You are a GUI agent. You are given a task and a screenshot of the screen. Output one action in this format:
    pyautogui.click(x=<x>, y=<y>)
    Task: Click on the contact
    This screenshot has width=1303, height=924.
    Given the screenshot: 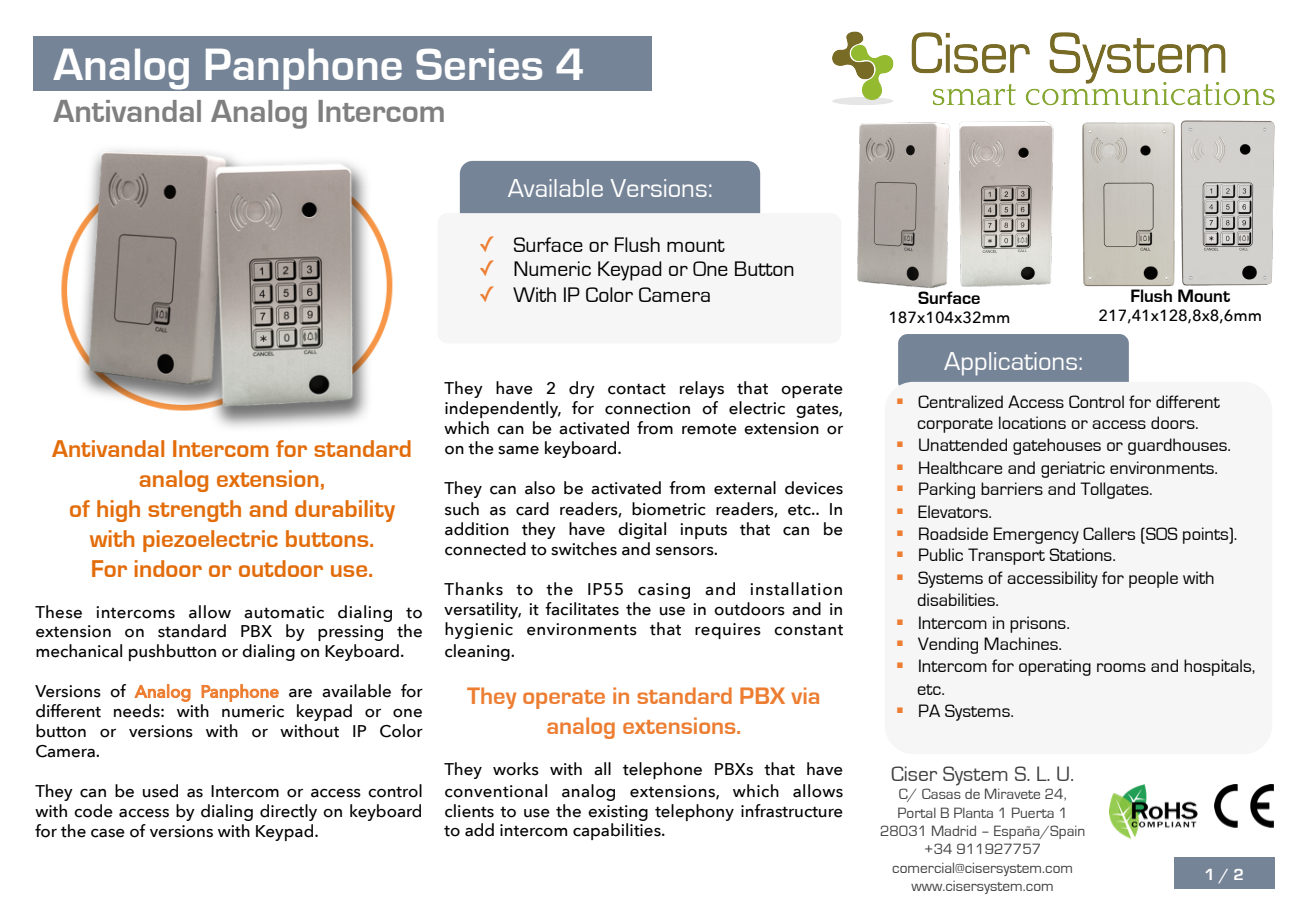 What is the action you would take?
    pyautogui.click(x=637, y=389)
